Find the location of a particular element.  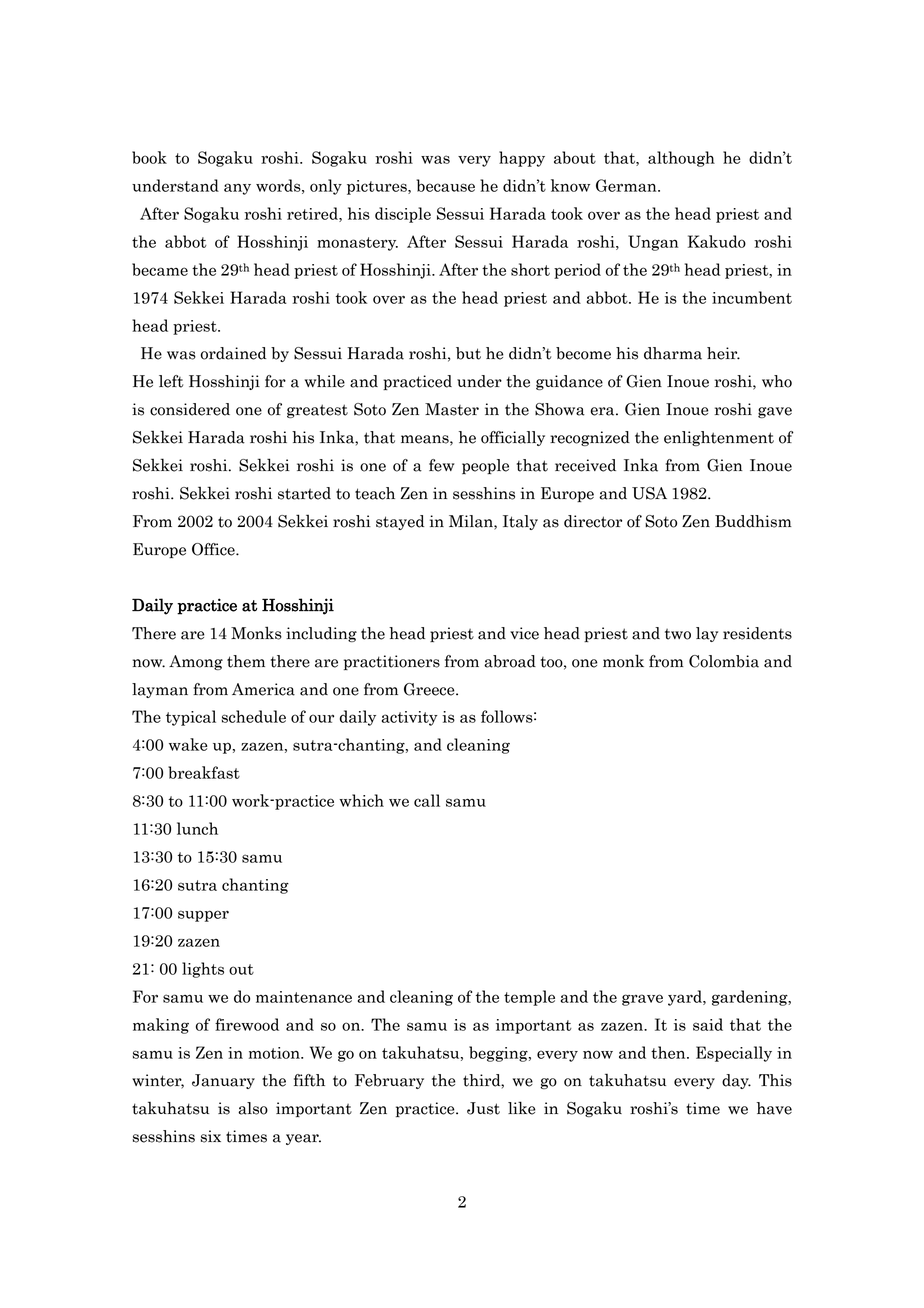

also is located at coordinates (253, 1108).
